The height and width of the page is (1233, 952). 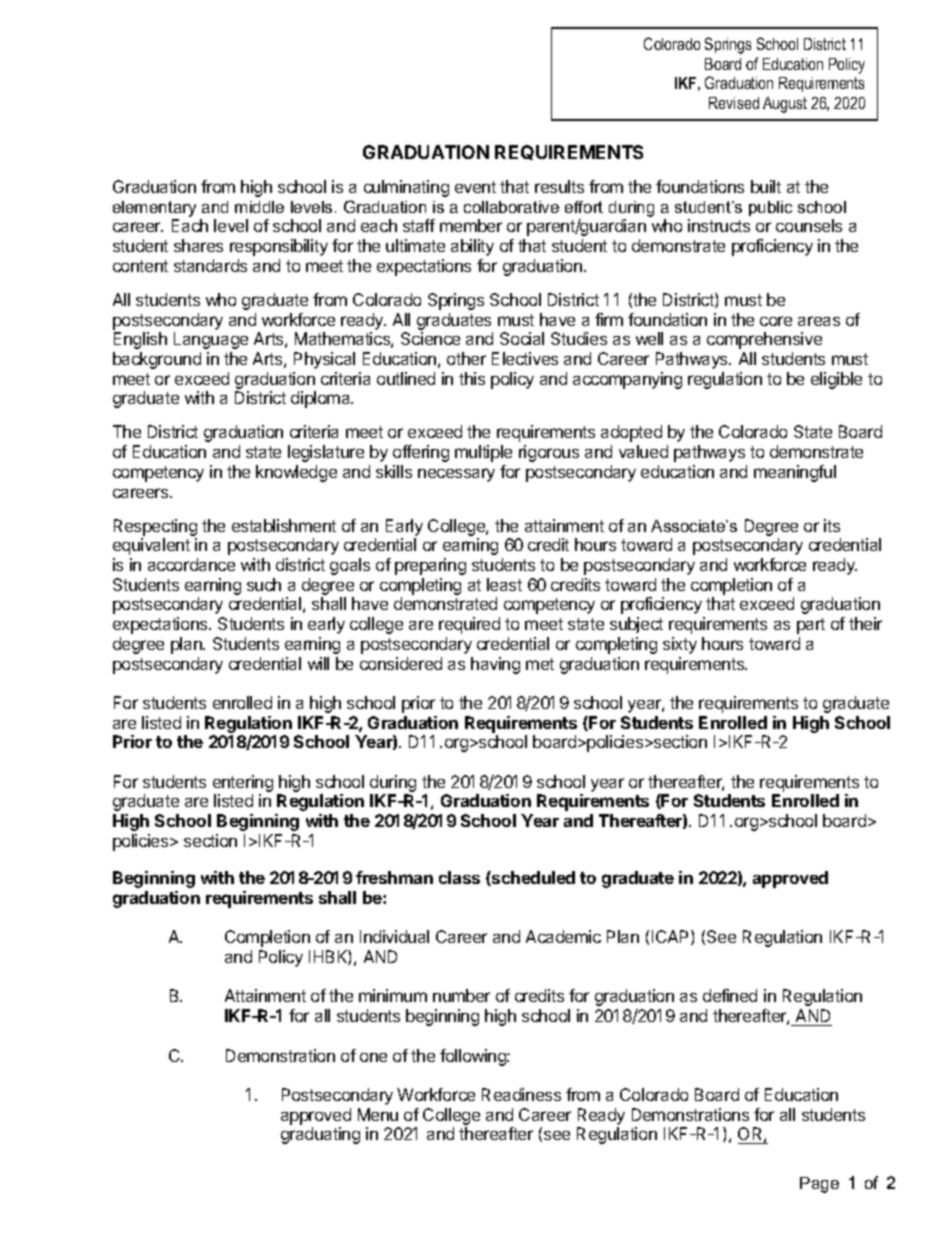 What do you see at coordinates (320, 1135) in the page?
I see `graduating` at bounding box center [320, 1135].
